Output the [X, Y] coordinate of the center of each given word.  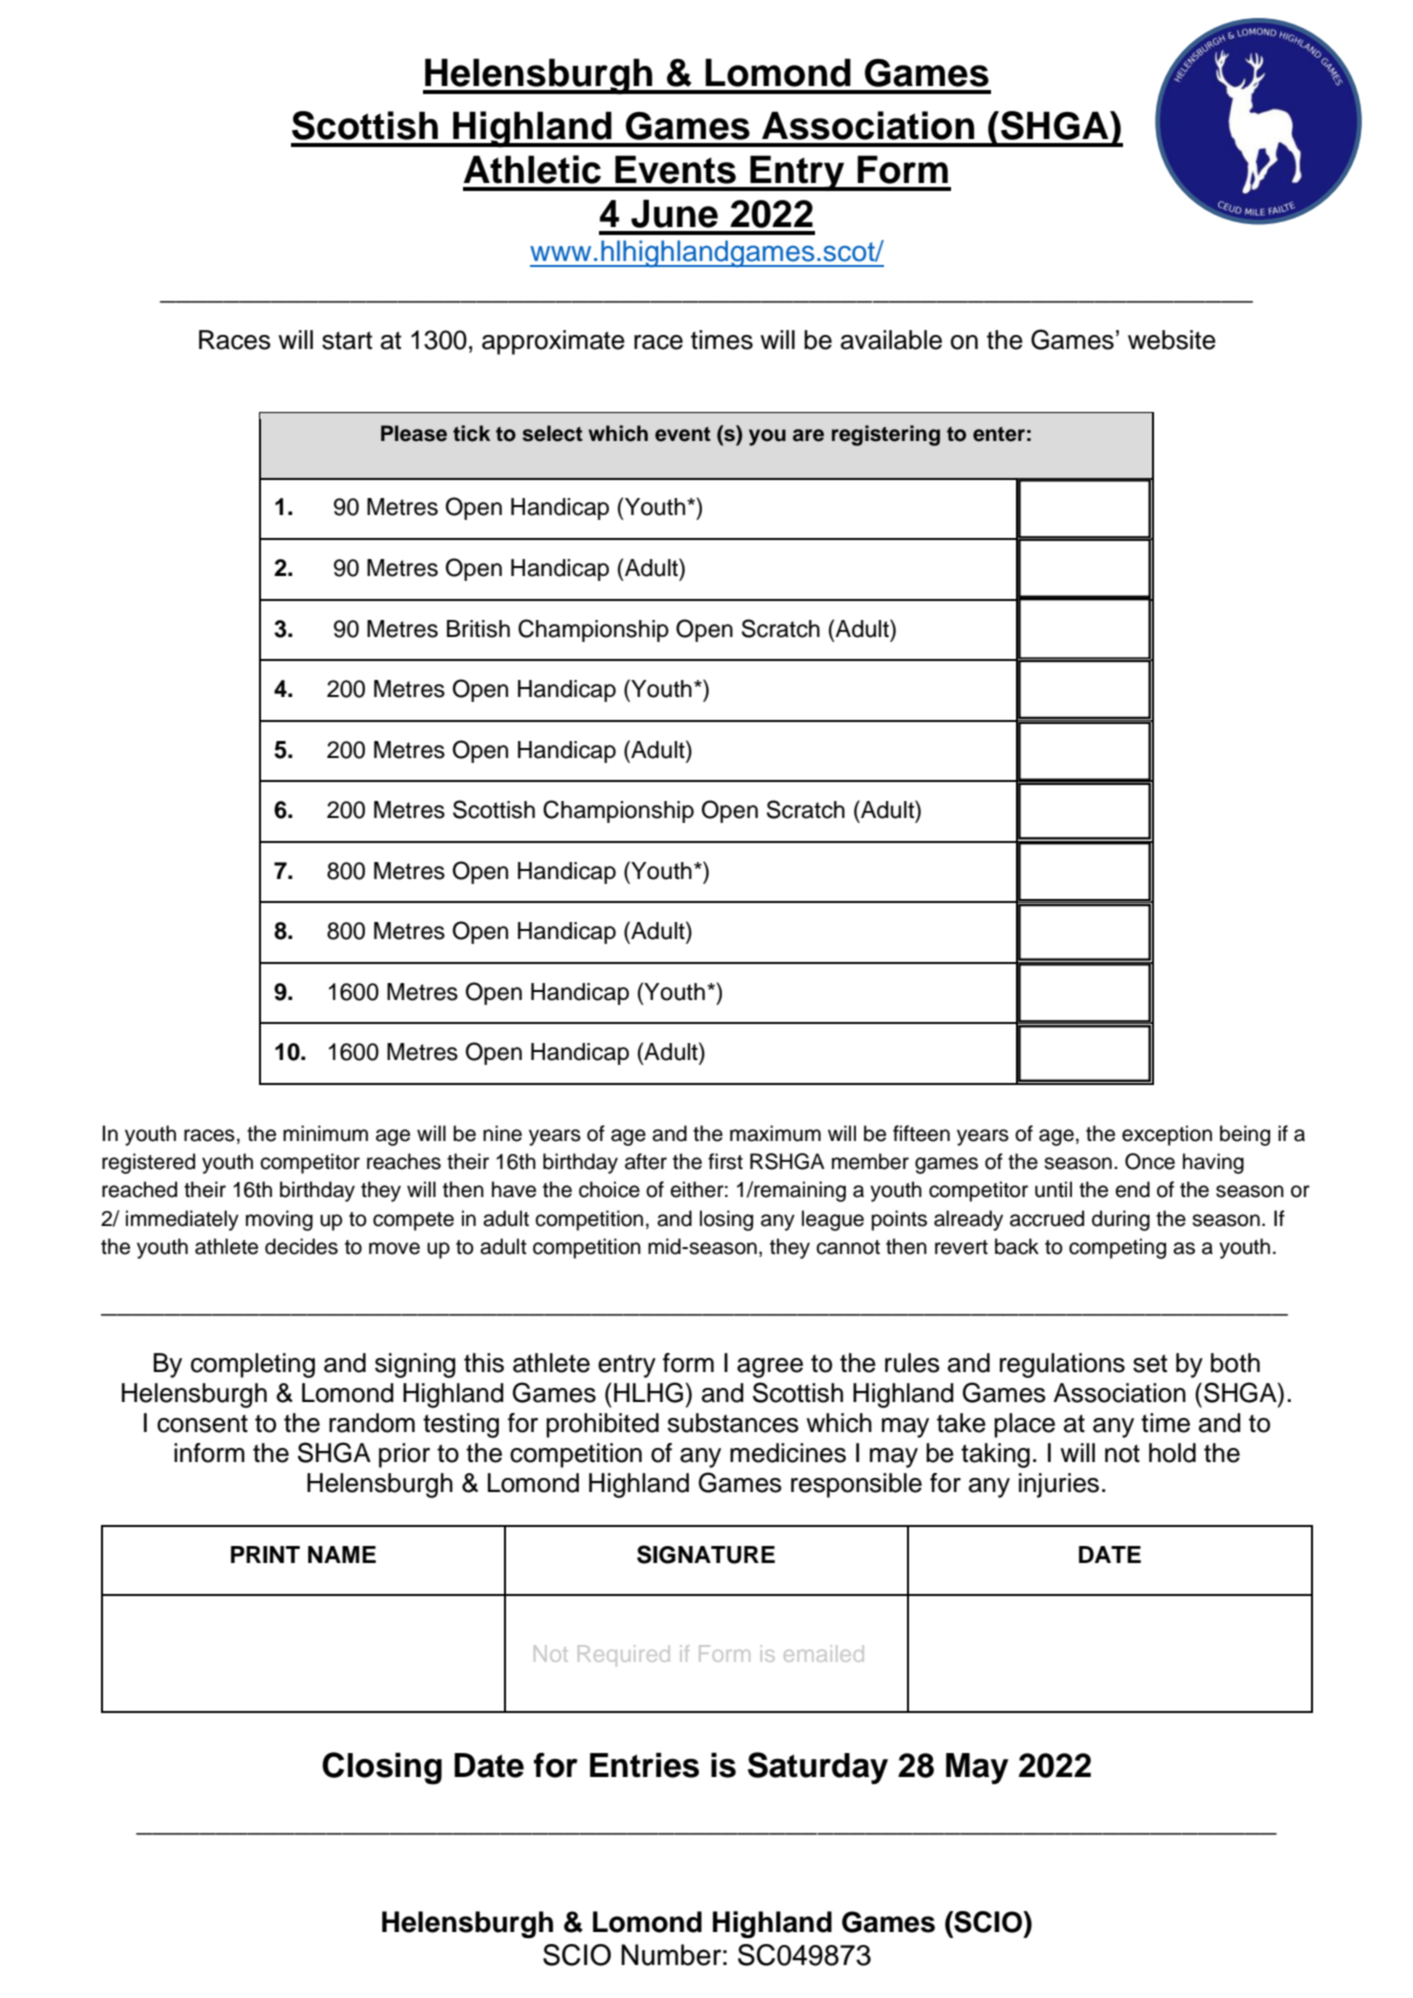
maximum [775, 1133]
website [1172, 340]
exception [1167, 1135]
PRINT [265, 1554]
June [674, 213]
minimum [325, 1133]
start [347, 340]
